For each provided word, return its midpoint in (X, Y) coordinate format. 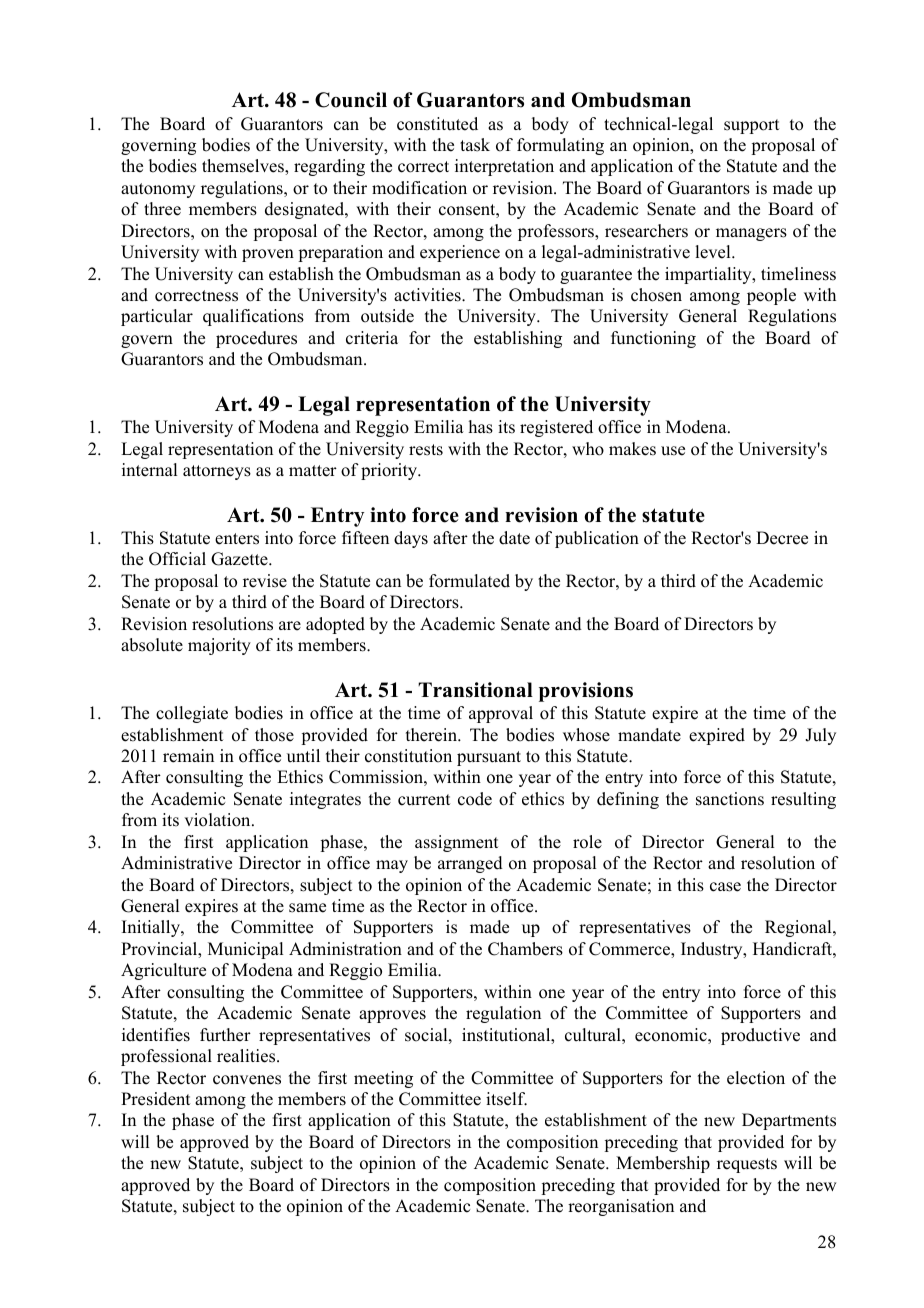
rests (426, 450)
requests (747, 1165)
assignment (456, 843)
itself (506, 1099)
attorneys (217, 472)
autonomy (158, 190)
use (673, 451)
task (475, 145)
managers (751, 234)
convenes (247, 1080)
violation (218, 820)
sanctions (730, 799)
